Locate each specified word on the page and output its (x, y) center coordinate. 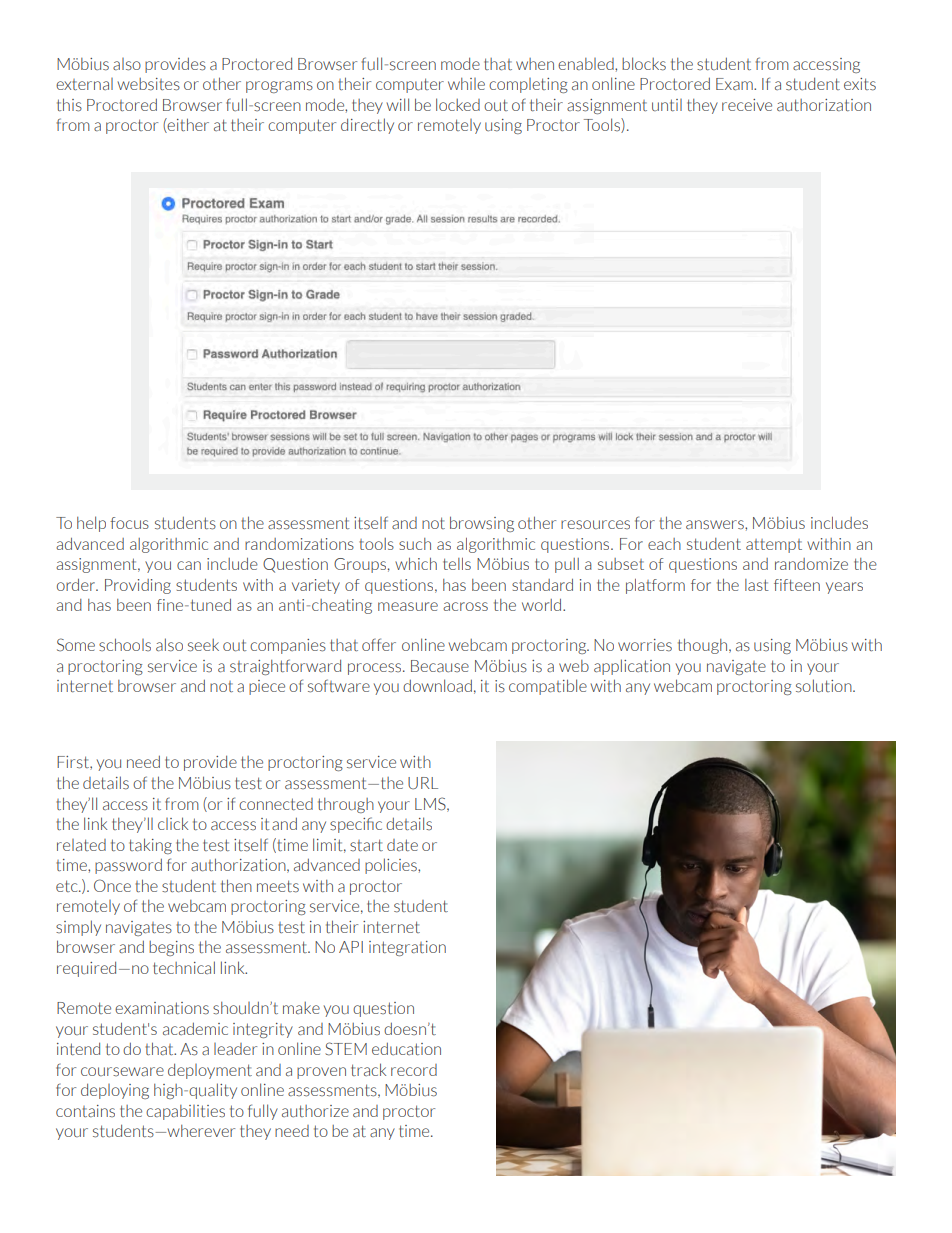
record (414, 1070)
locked (458, 104)
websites (149, 84)
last (757, 585)
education (406, 1049)
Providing (138, 586)
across (465, 606)
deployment (210, 1071)
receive (747, 105)
